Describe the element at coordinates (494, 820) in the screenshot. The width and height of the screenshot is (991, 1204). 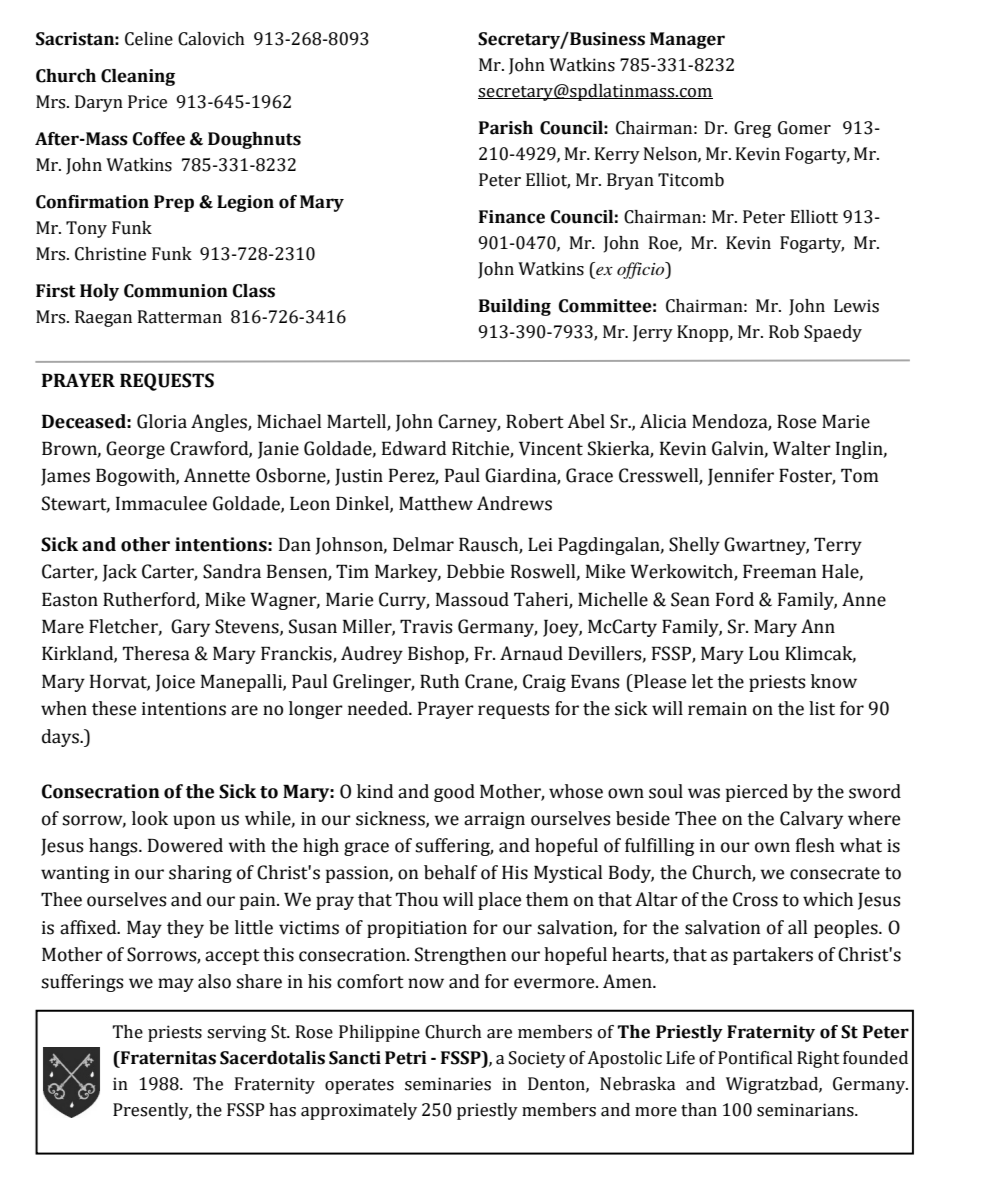
I see `arraign` at that location.
